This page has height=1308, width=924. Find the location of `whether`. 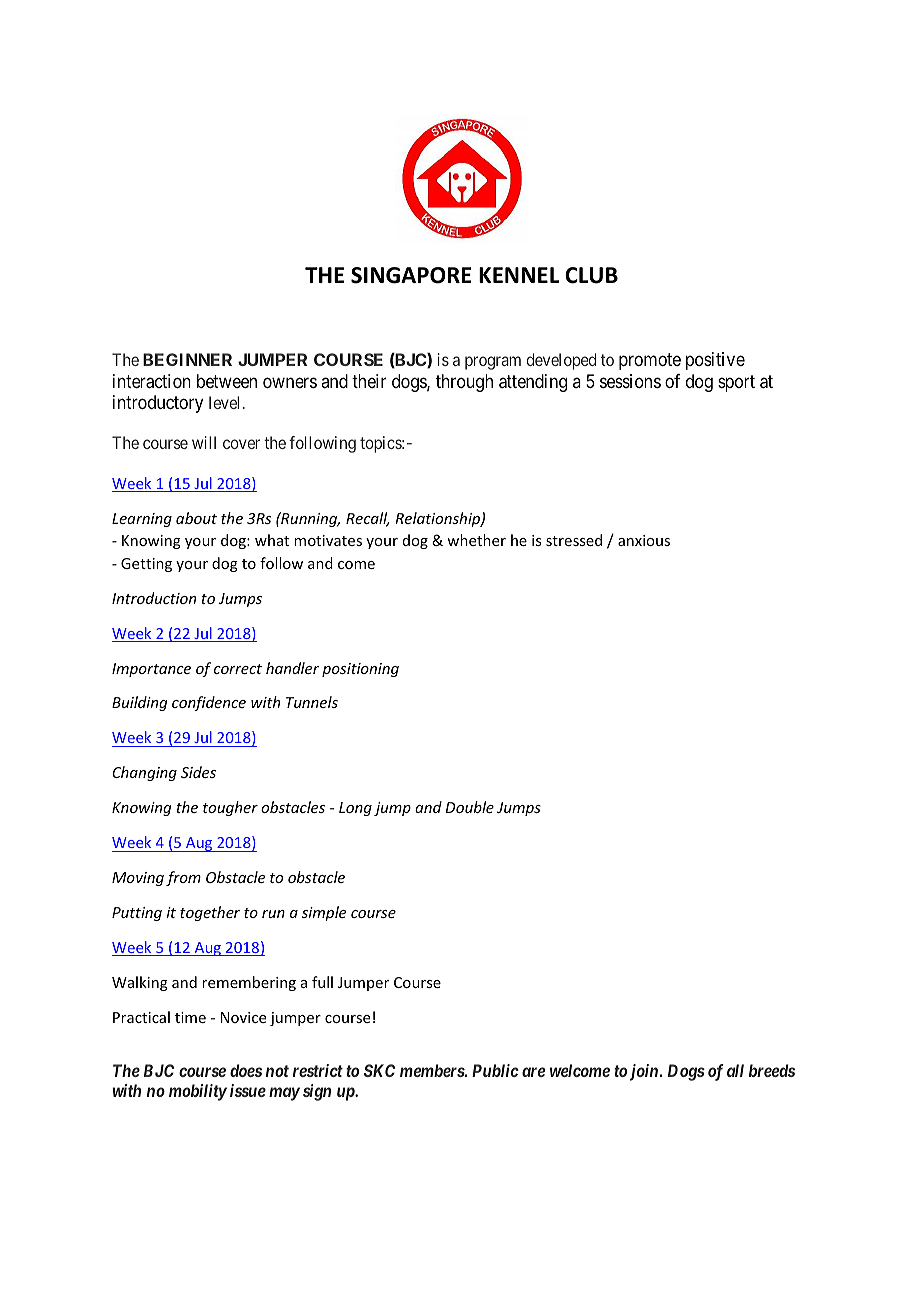

whether is located at coordinates (476, 540).
